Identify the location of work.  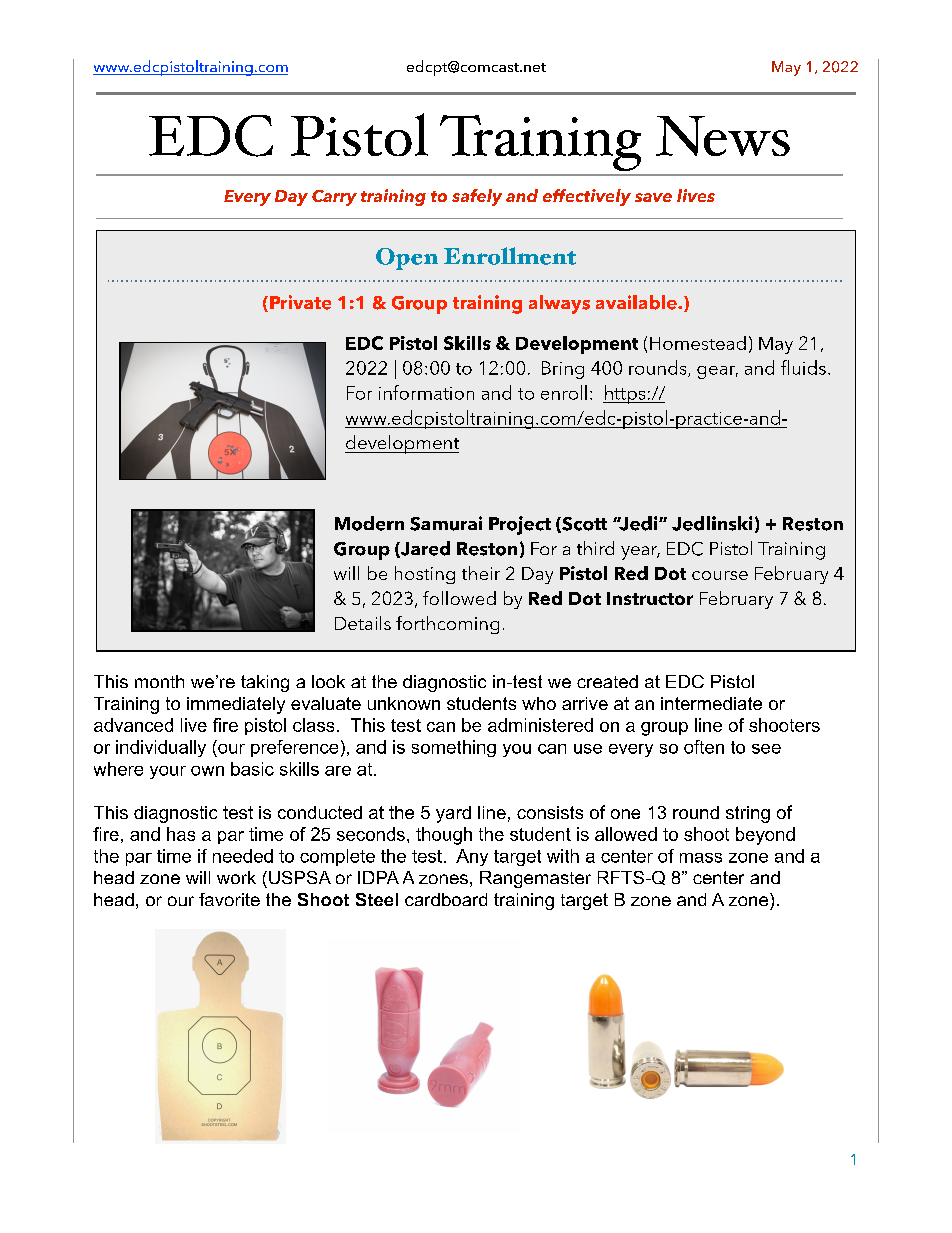
(236, 877).
